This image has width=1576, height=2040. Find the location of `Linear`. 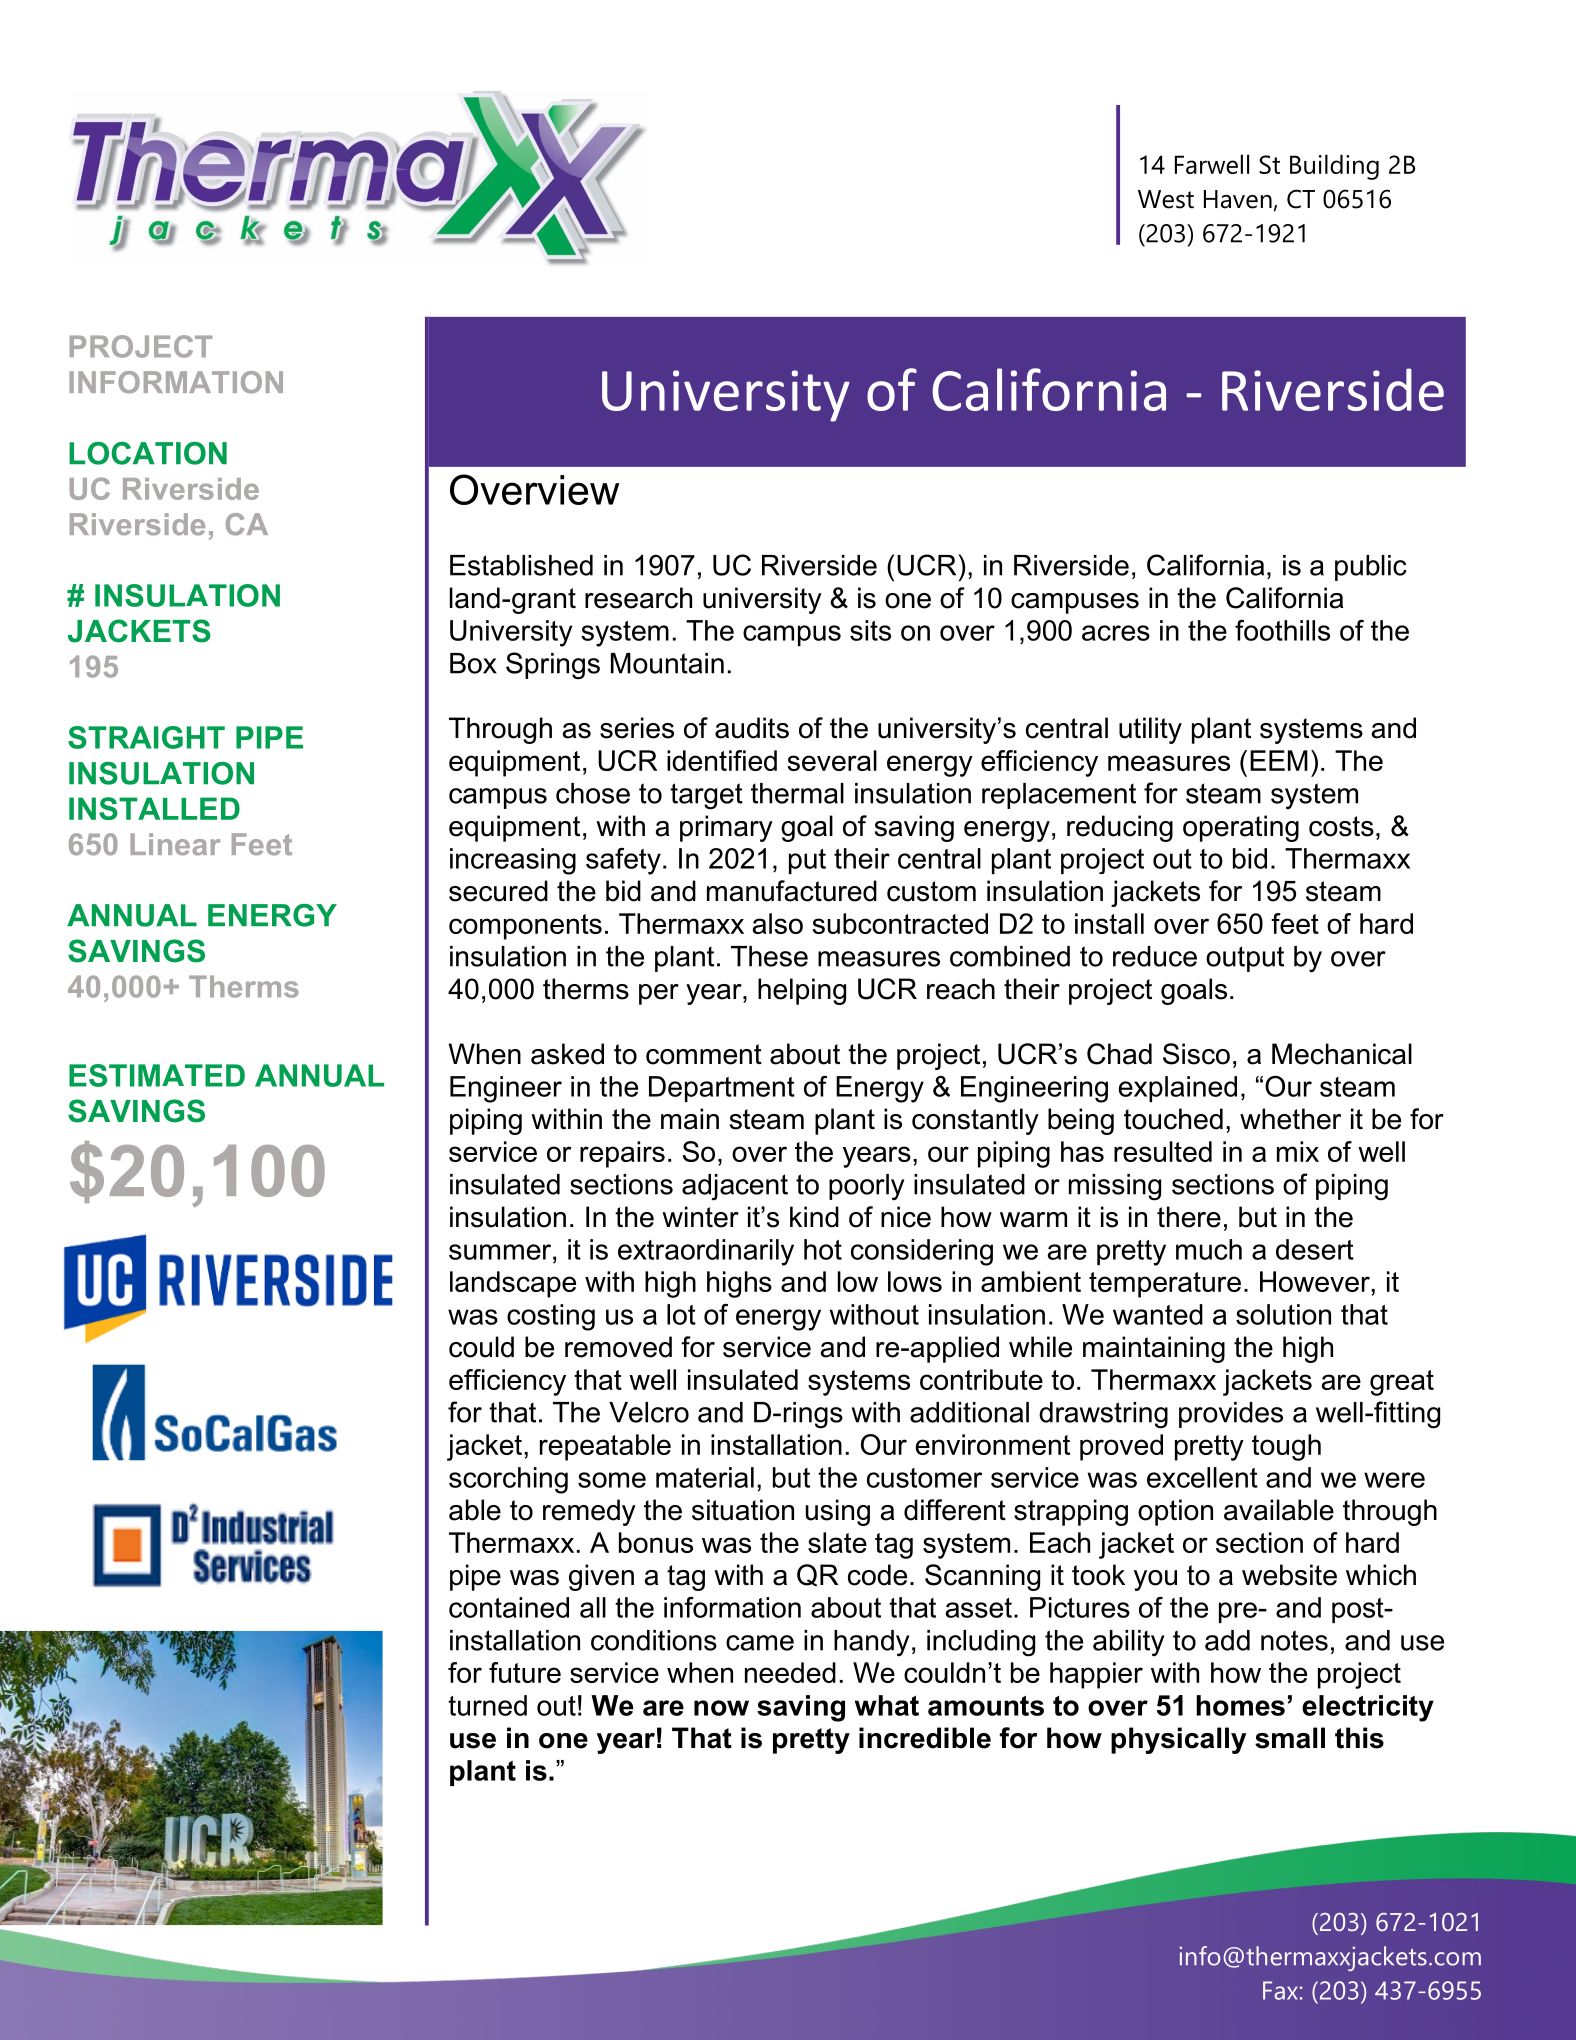

Linear is located at coordinates (175, 844).
